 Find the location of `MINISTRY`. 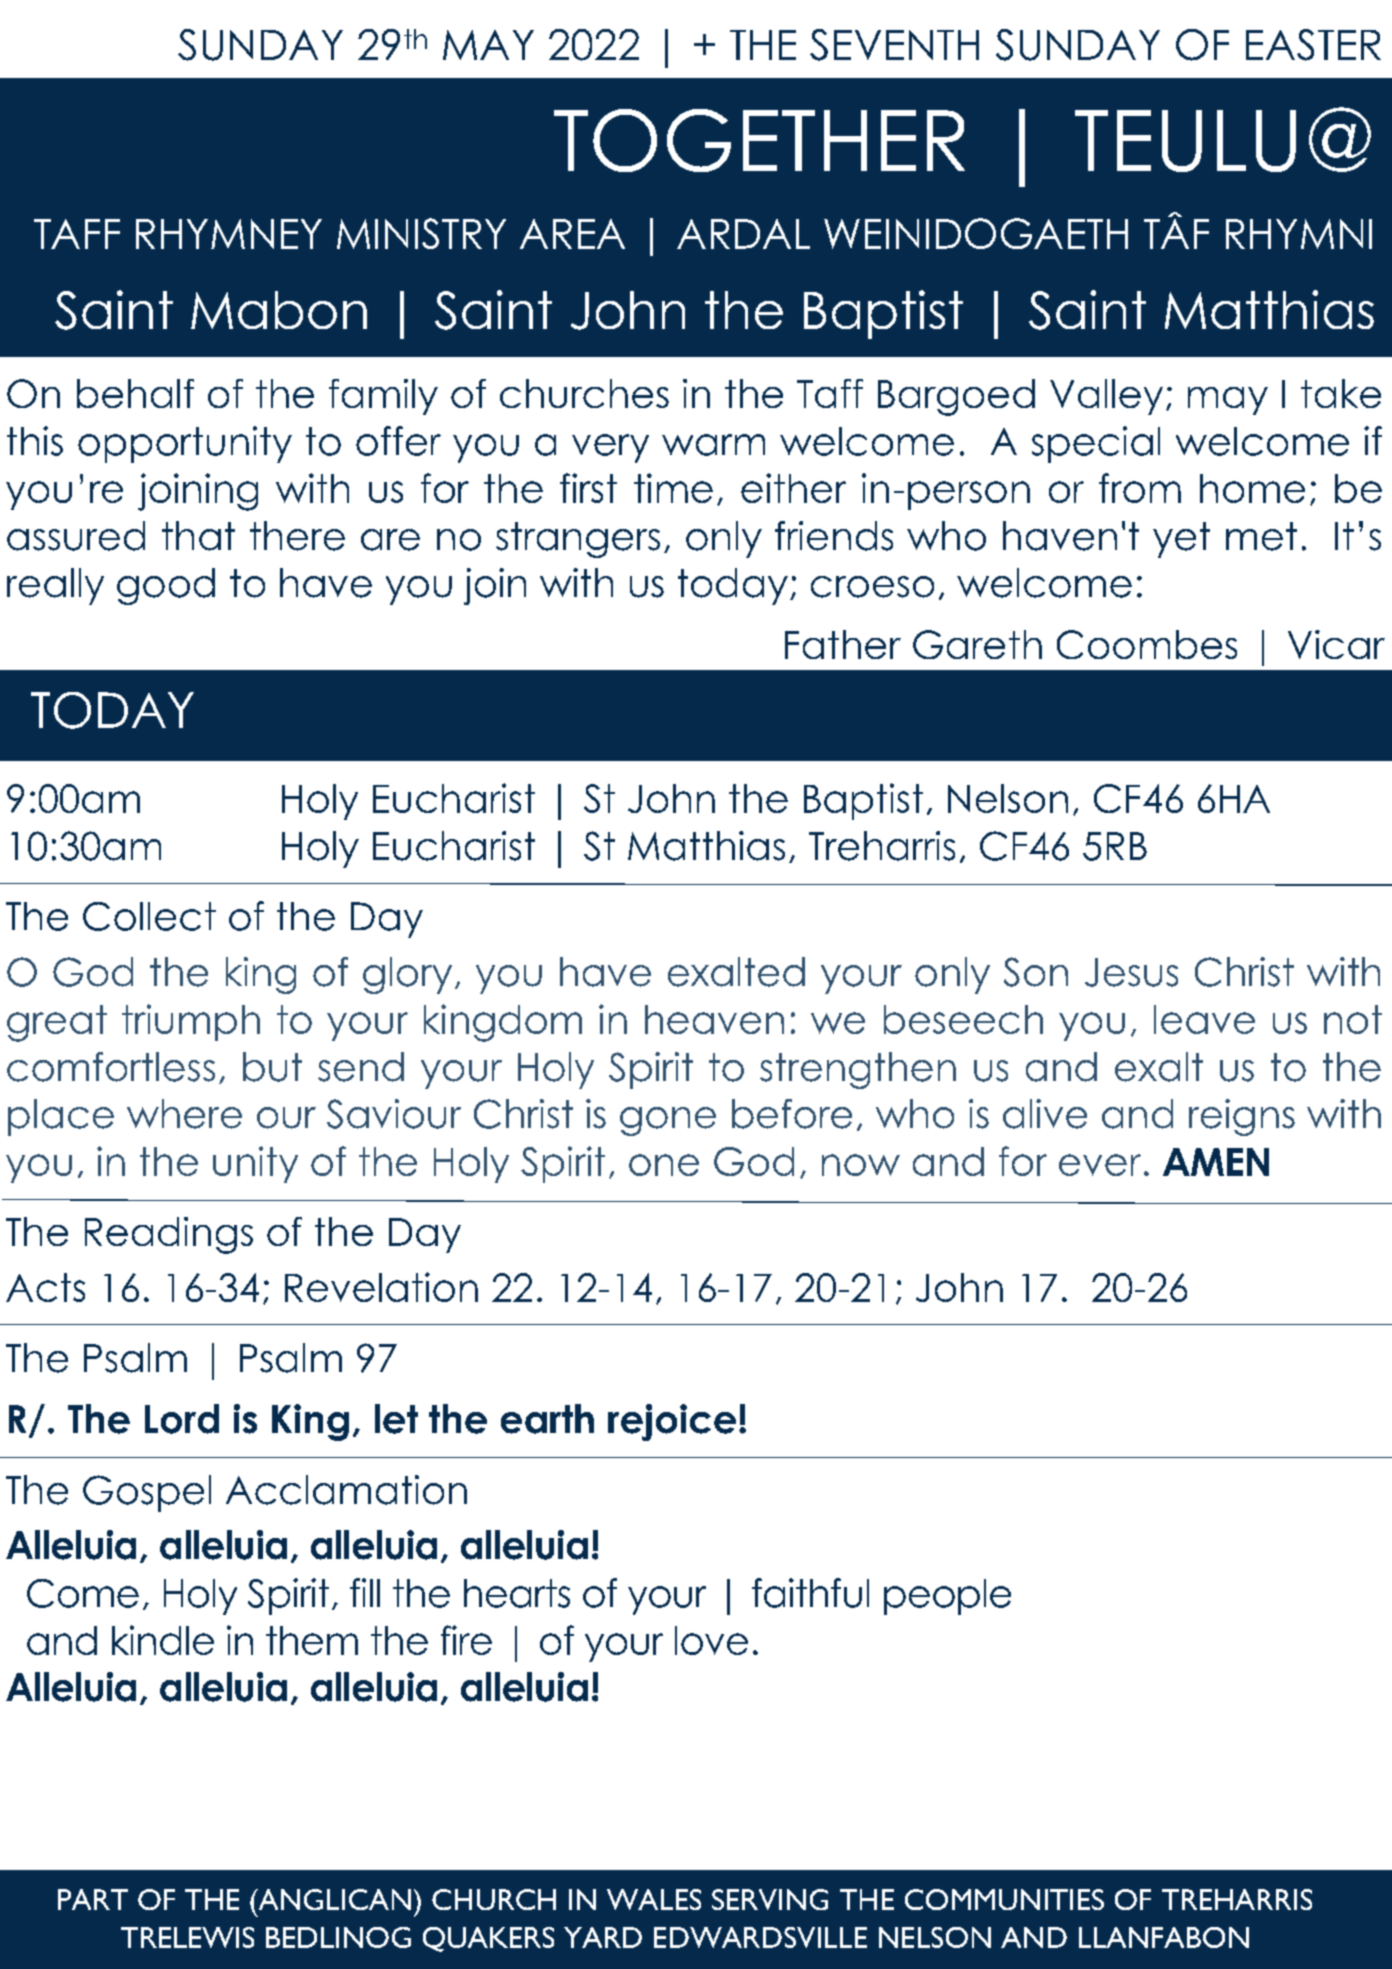

MINISTRY is located at coordinates (421, 233).
